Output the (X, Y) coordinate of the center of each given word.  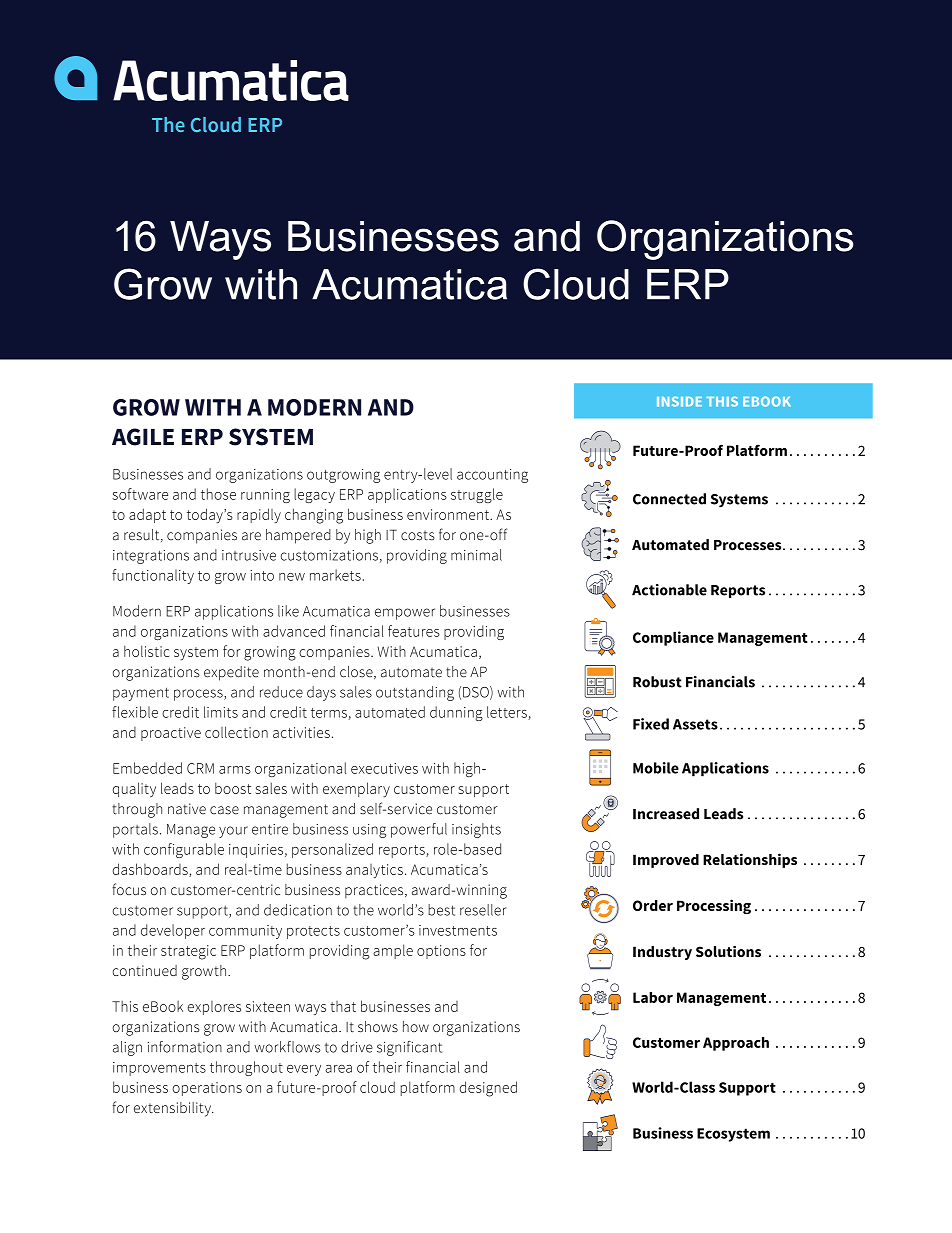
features (414, 631)
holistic (146, 651)
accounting (492, 476)
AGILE (143, 437)
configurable (184, 850)
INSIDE (679, 401)
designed (488, 1089)
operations (207, 1089)
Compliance (673, 638)
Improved (666, 861)
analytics (374, 871)
